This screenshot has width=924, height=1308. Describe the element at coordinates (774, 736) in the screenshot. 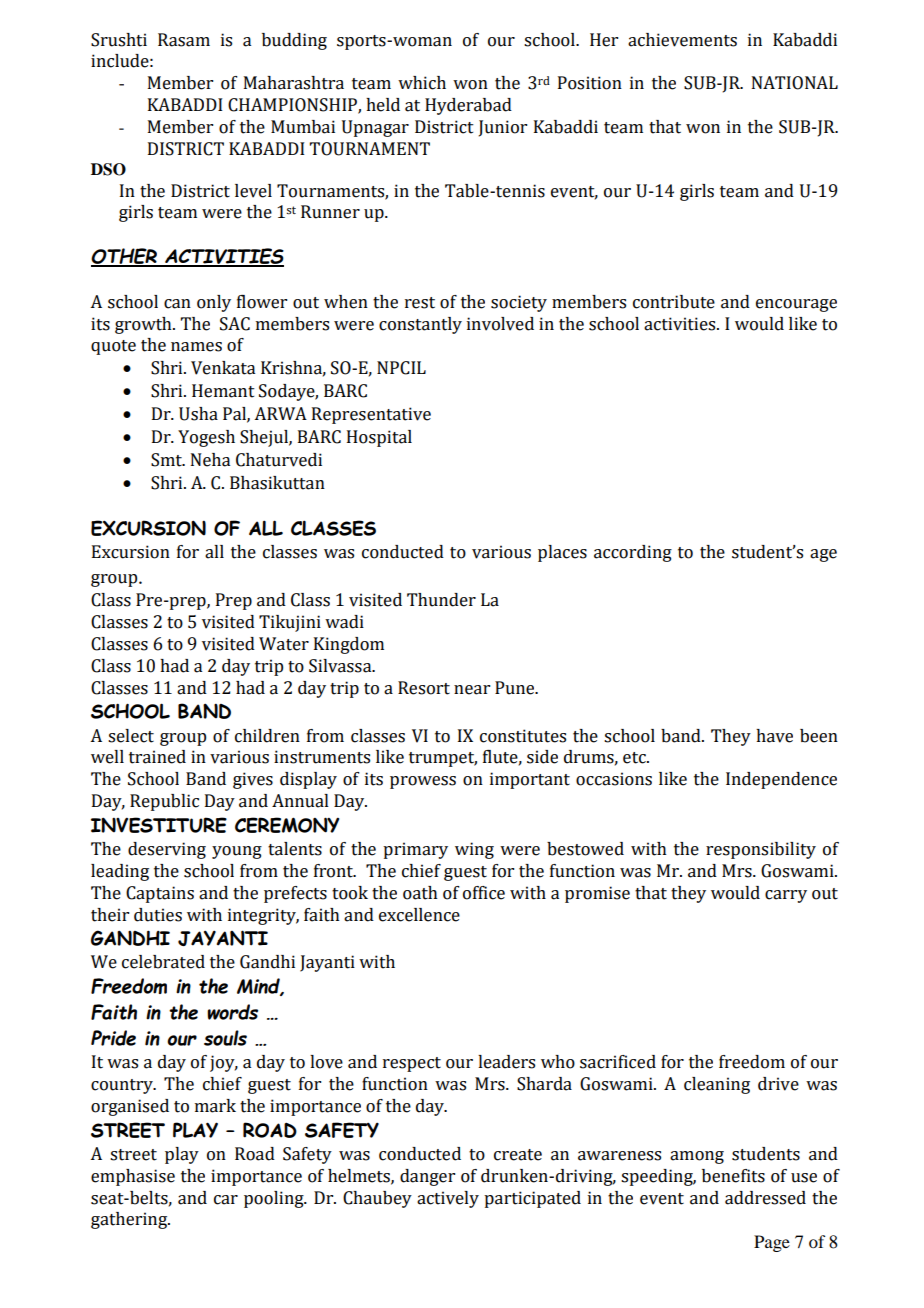

I see `have` at that location.
